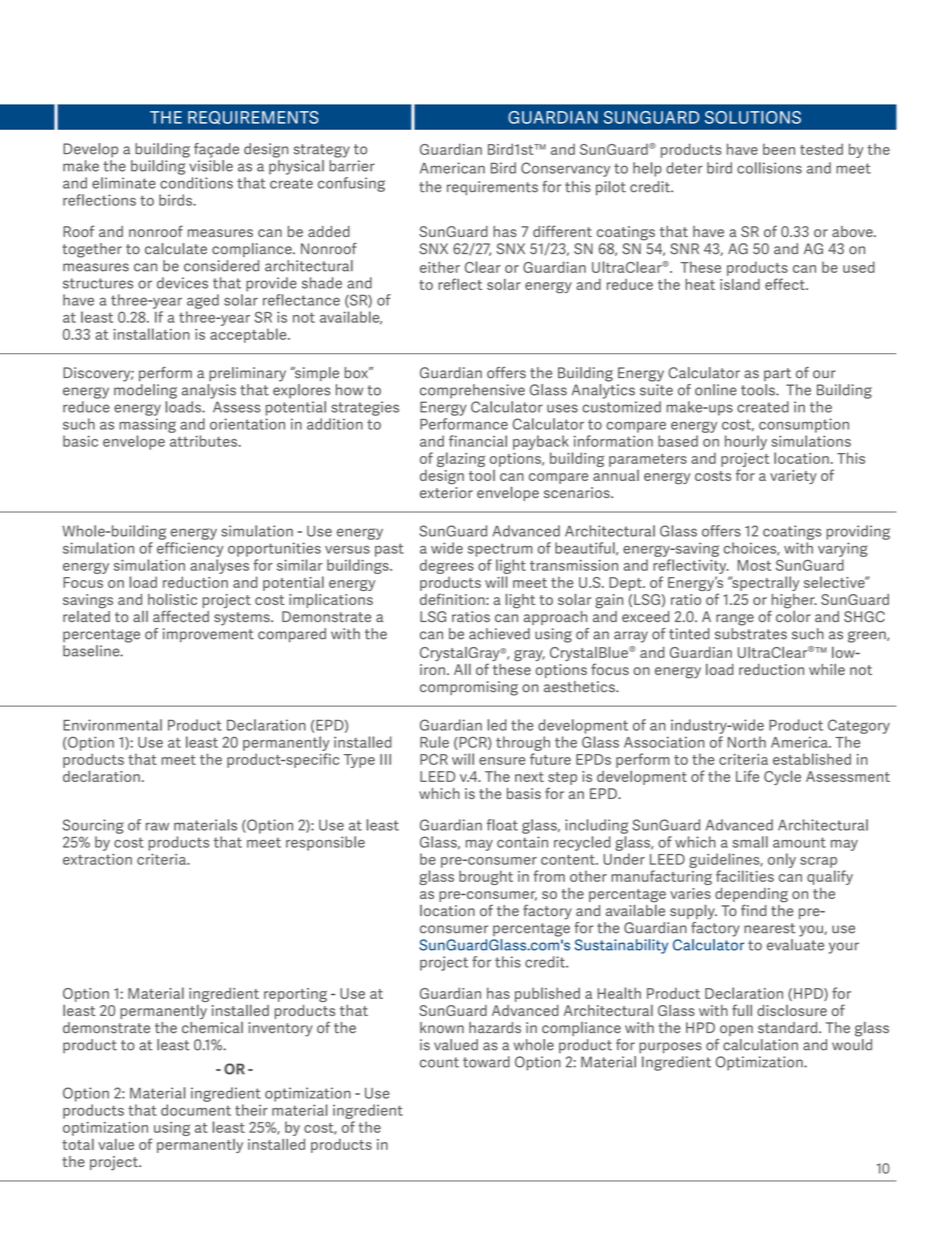 This page has width=952, height=1233. What do you see at coordinates (472, 391) in the page?
I see `comprehensive` at bounding box center [472, 391].
